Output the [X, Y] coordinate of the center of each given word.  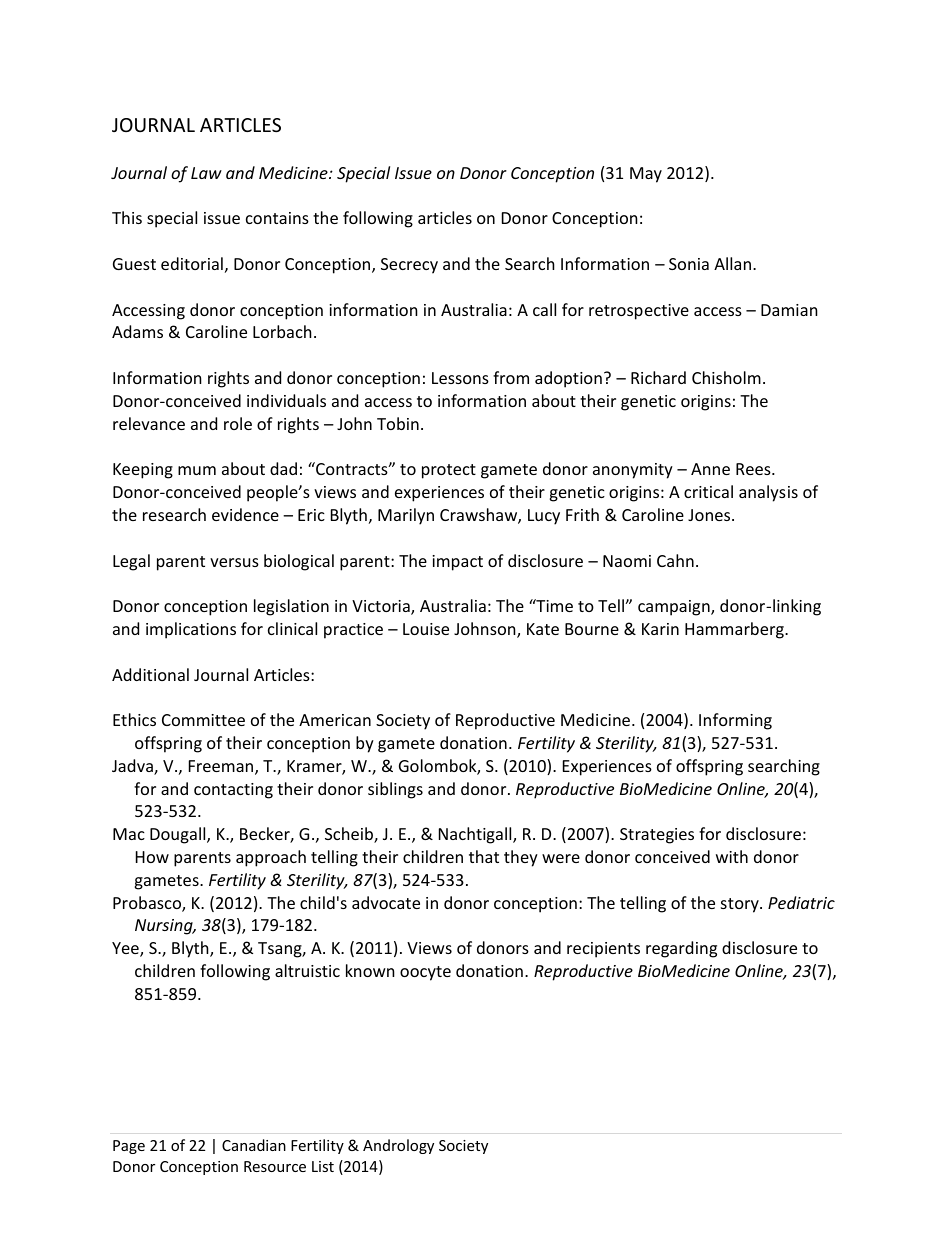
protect [449, 471]
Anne [710, 469]
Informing [735, 721]
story [741, 905]
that [484, 856]
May [646, 175]
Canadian [254, 1145]
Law [206, 173]
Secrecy [409, 266]
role [238, 423]
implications [191, 630]
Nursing [165, 927]
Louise [426, 629]
